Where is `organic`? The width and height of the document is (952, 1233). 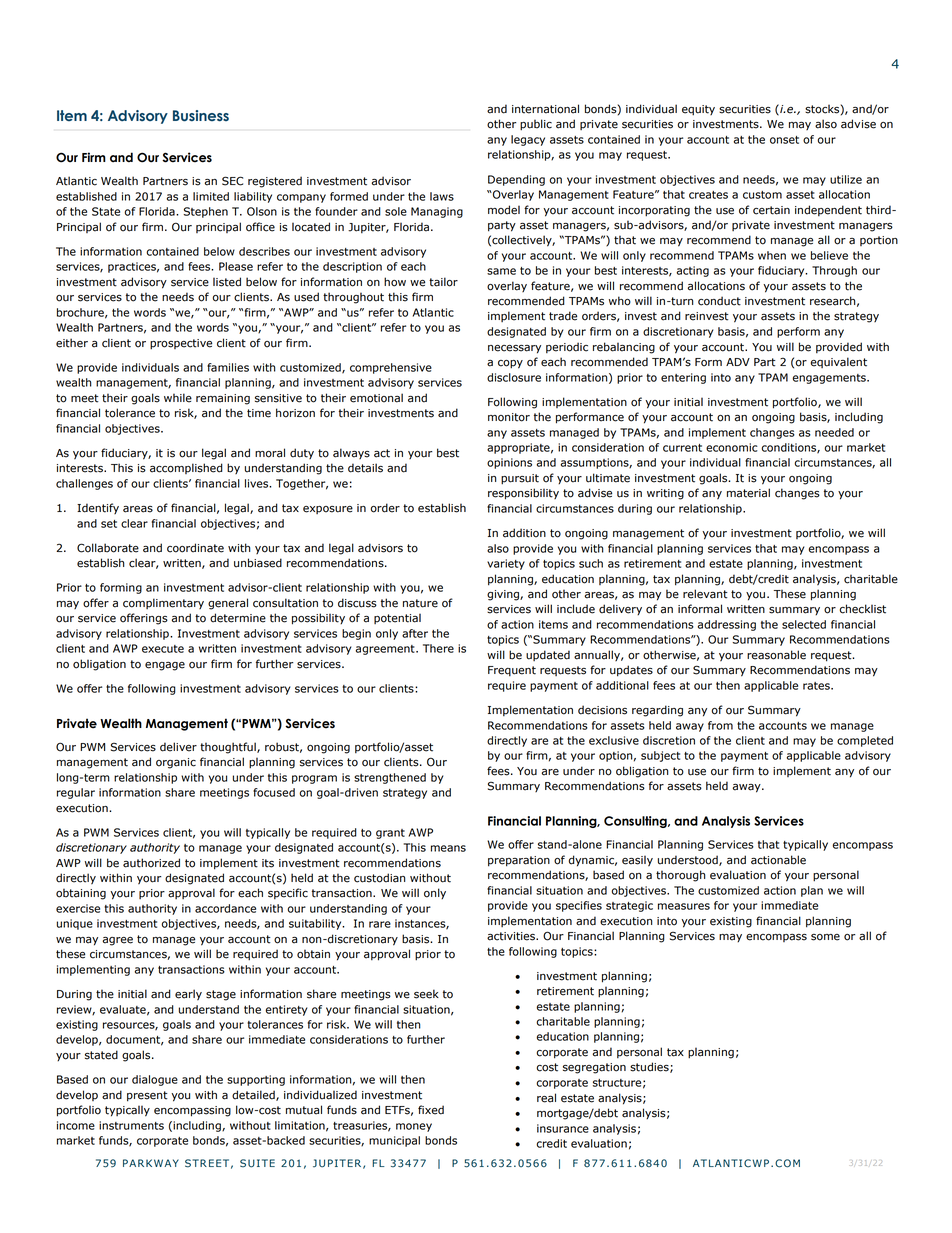
organic is located at coordinates (176, 763).
